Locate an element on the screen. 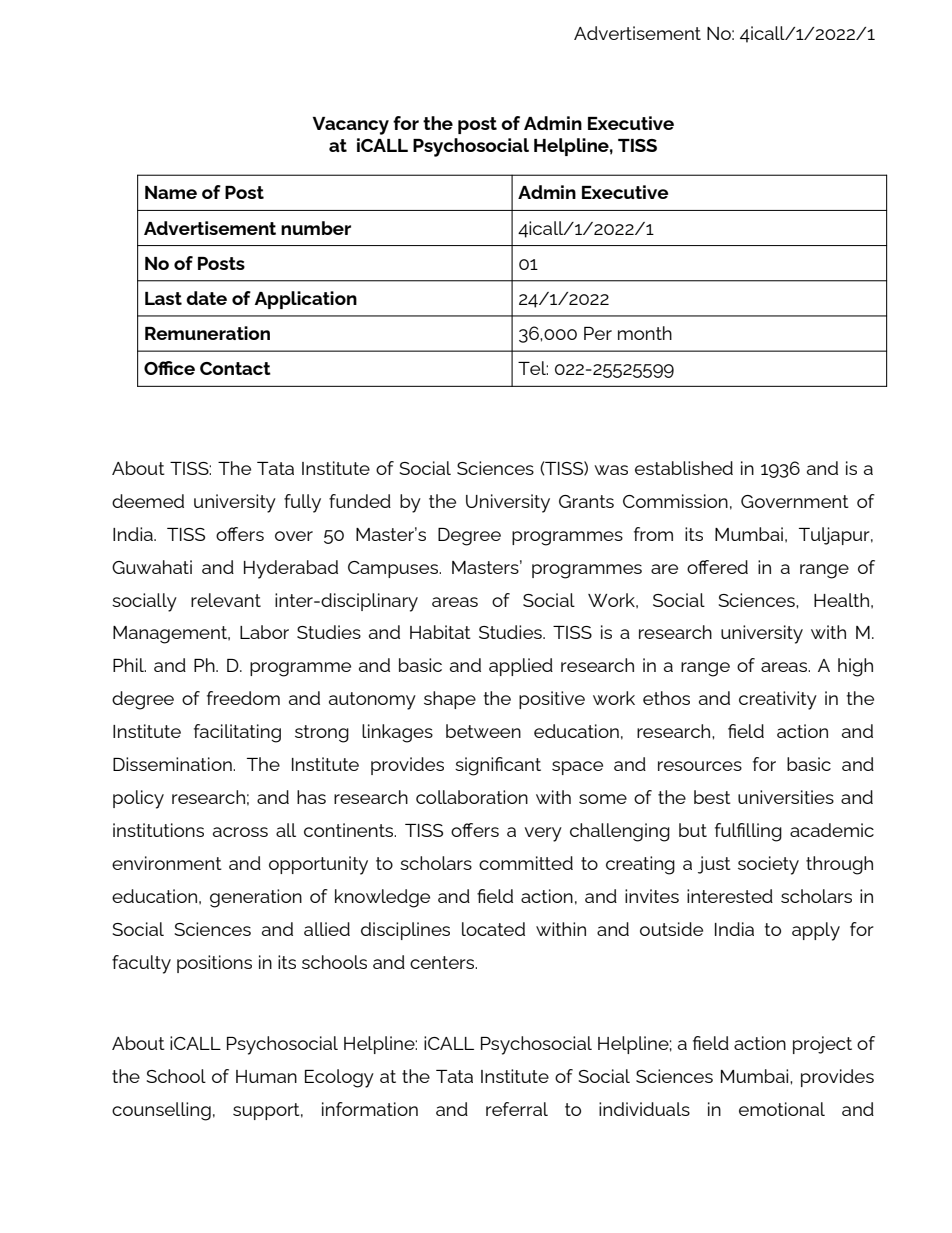  Name is located at coordinates (171, 192).
